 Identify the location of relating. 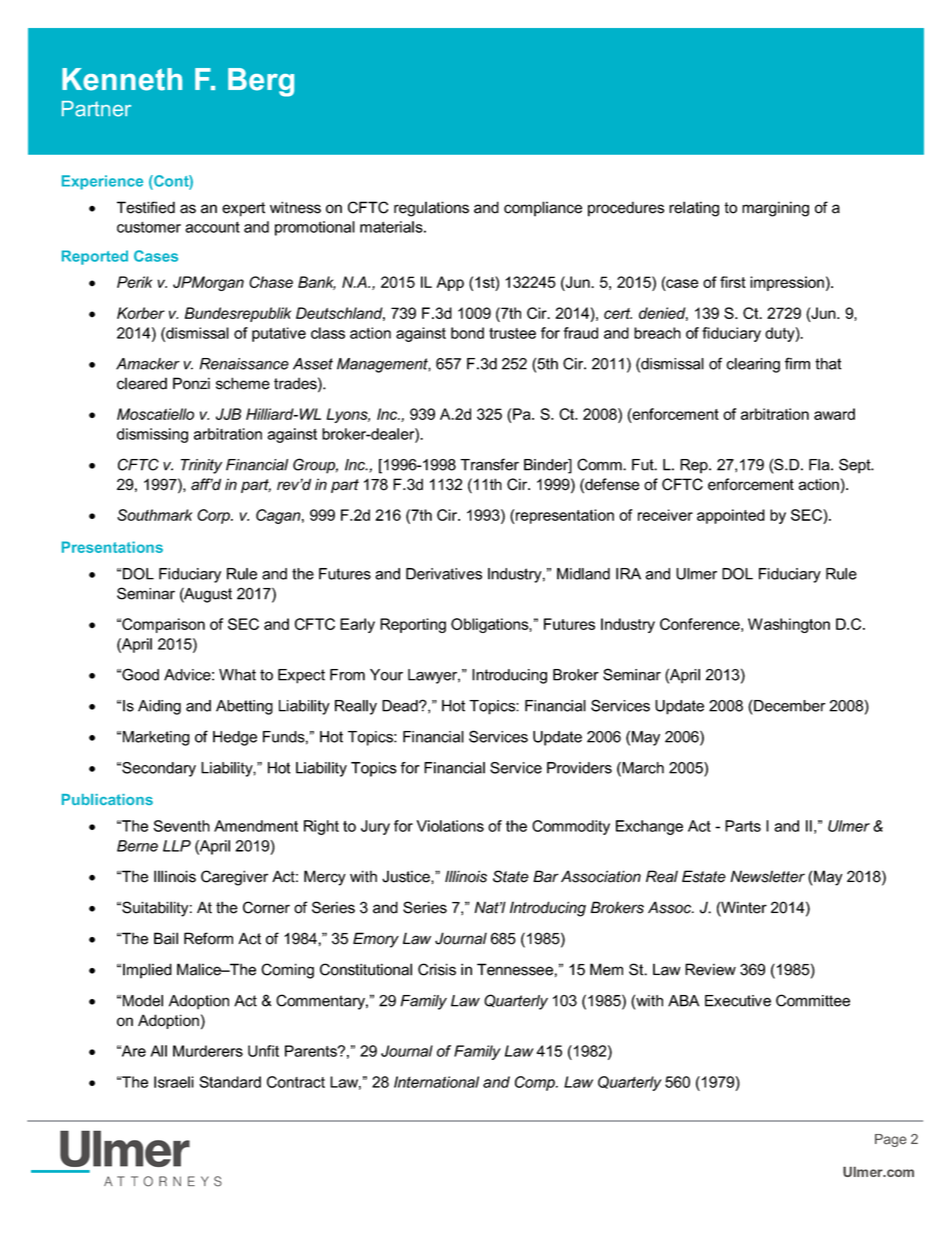
(694, 209).
